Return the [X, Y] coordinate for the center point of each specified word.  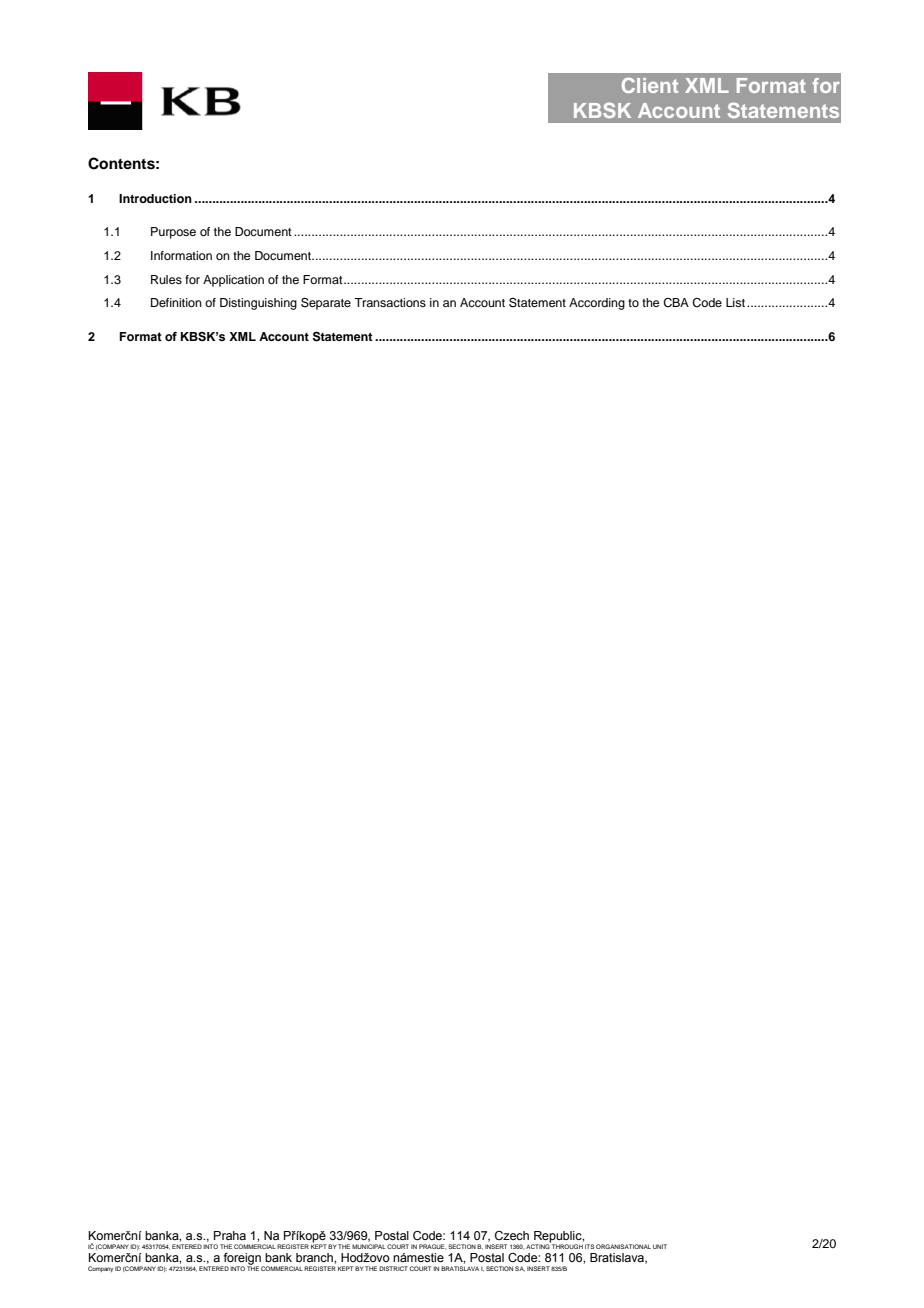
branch [315, 1257]
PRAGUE [432, 1246]
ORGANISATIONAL [623, 1246]
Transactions [390, 302]
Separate [326, 304]
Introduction [155, 198]
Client [650, 85]
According [597, 304]
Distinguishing [258, 304]
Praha [230, 1235]
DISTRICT [393, 1268]
